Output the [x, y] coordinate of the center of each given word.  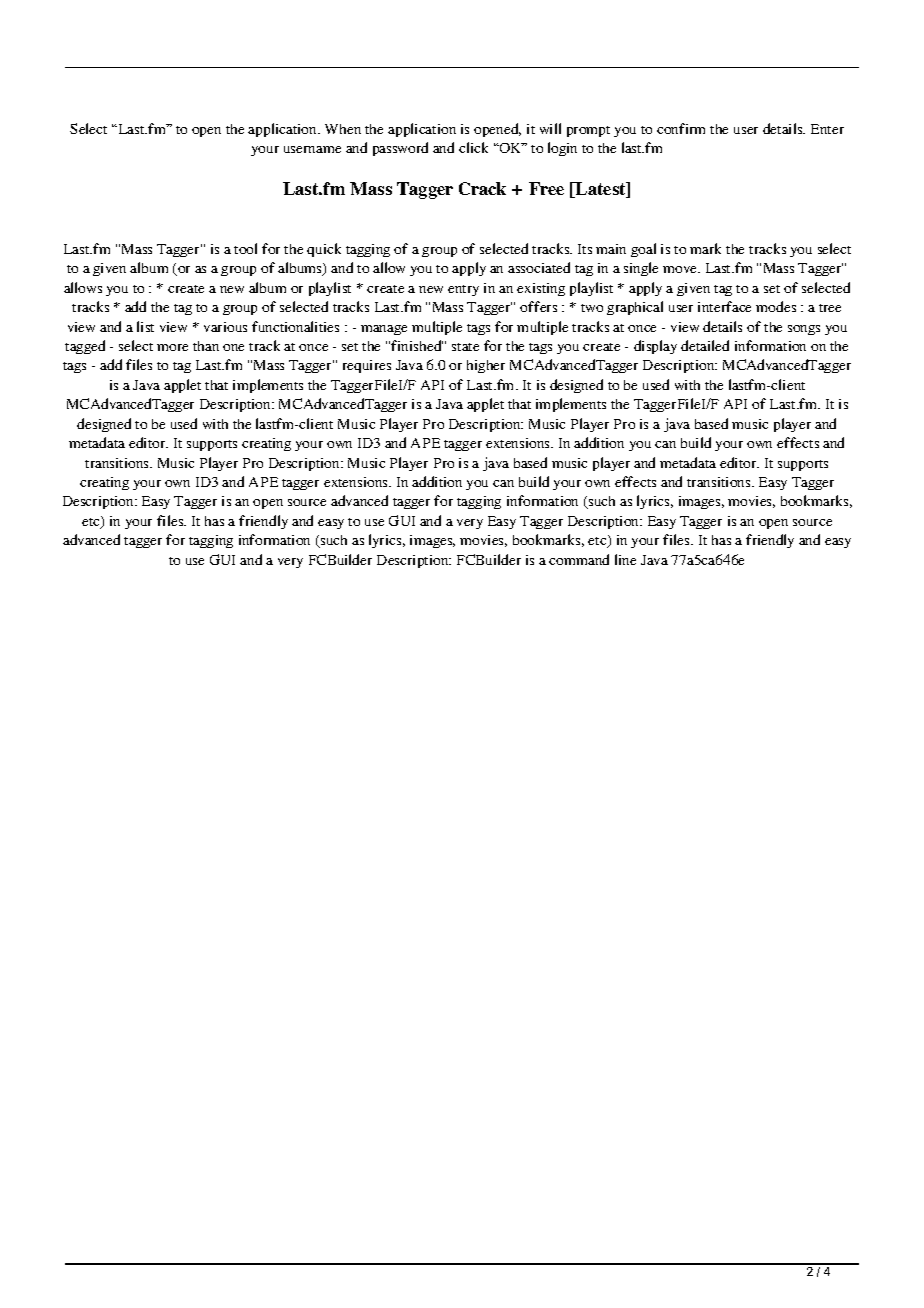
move [681, 269]
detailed [705, 345]
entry [463, 290]
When [343, 129]
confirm [681, 128]
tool [245, 248]
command [579, 559]
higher [486, 366]
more [172, 347]
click [473, 147]
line [625, 559]
